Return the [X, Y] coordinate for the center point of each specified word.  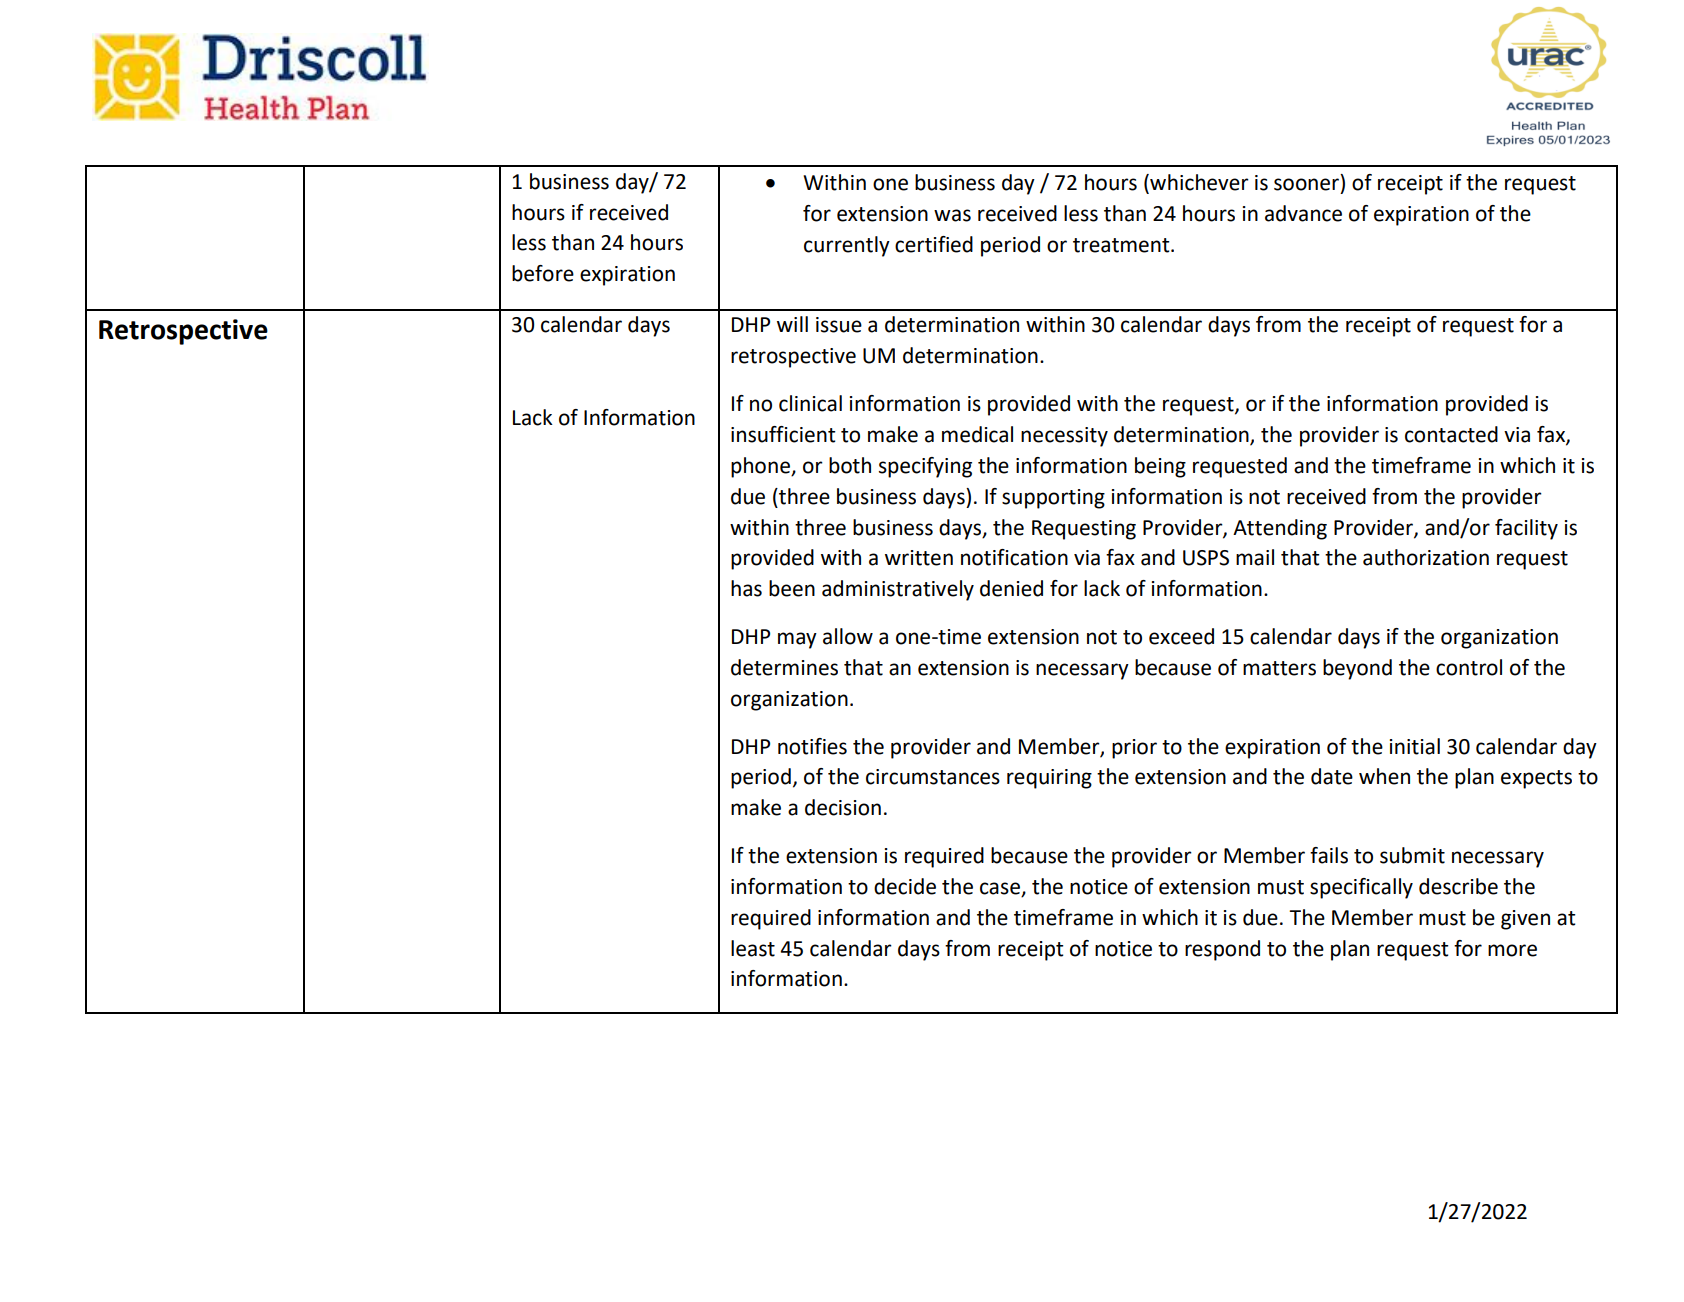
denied [1011, 588]
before [543, 273]
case [1001, 889]
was [952, 215]
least [753, 948]
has [746, 588]
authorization [1426, 557]
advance [1303, 213]
